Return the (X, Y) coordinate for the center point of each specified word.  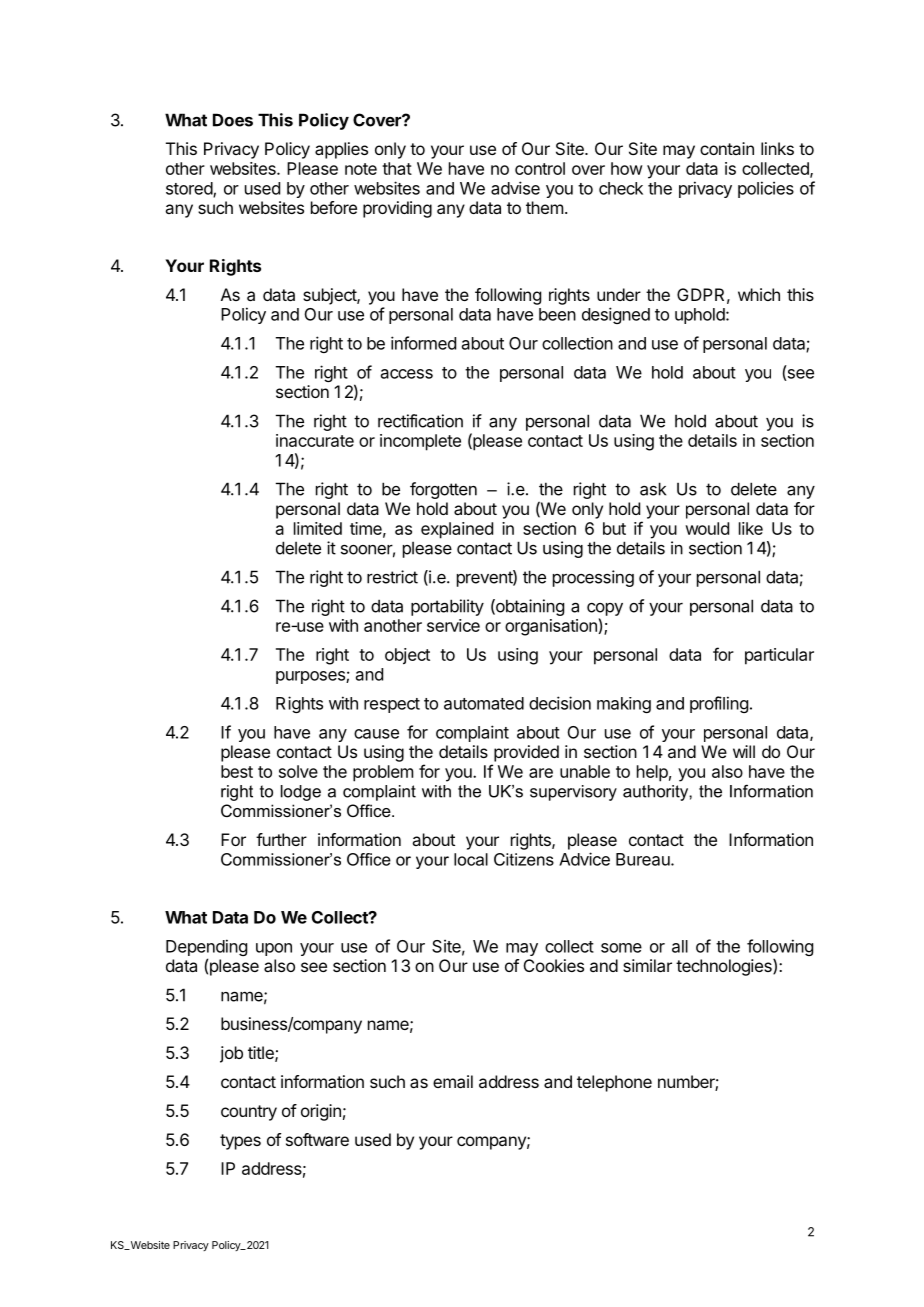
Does (233, 120)
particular (779, 656)
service (453, 625)
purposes (311, 677)
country (249, 1113)
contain (727, 148)
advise (515, 188)
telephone (614, 1083)
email (453, 1081)
